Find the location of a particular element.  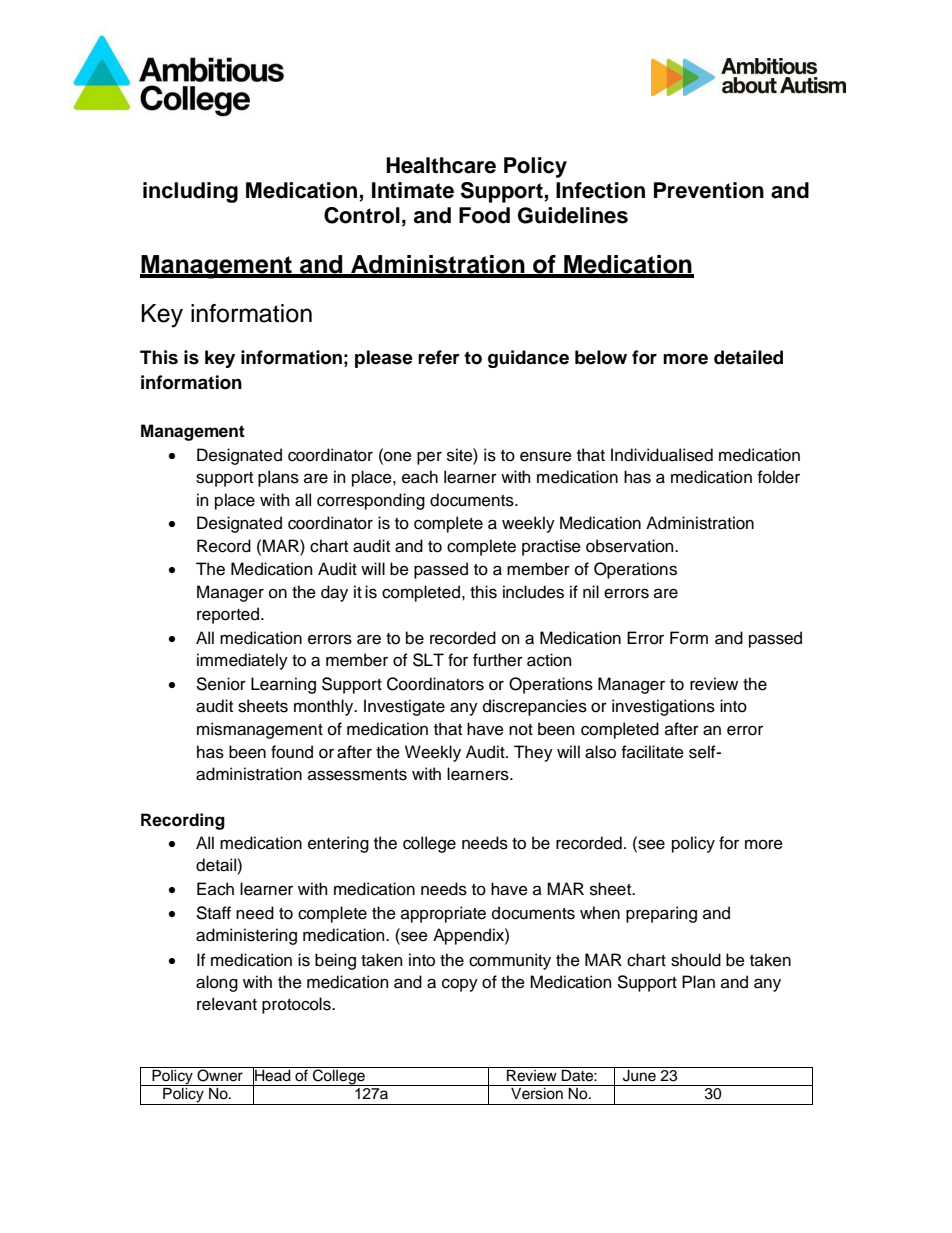

June is located at coordinates (639, 1074).
